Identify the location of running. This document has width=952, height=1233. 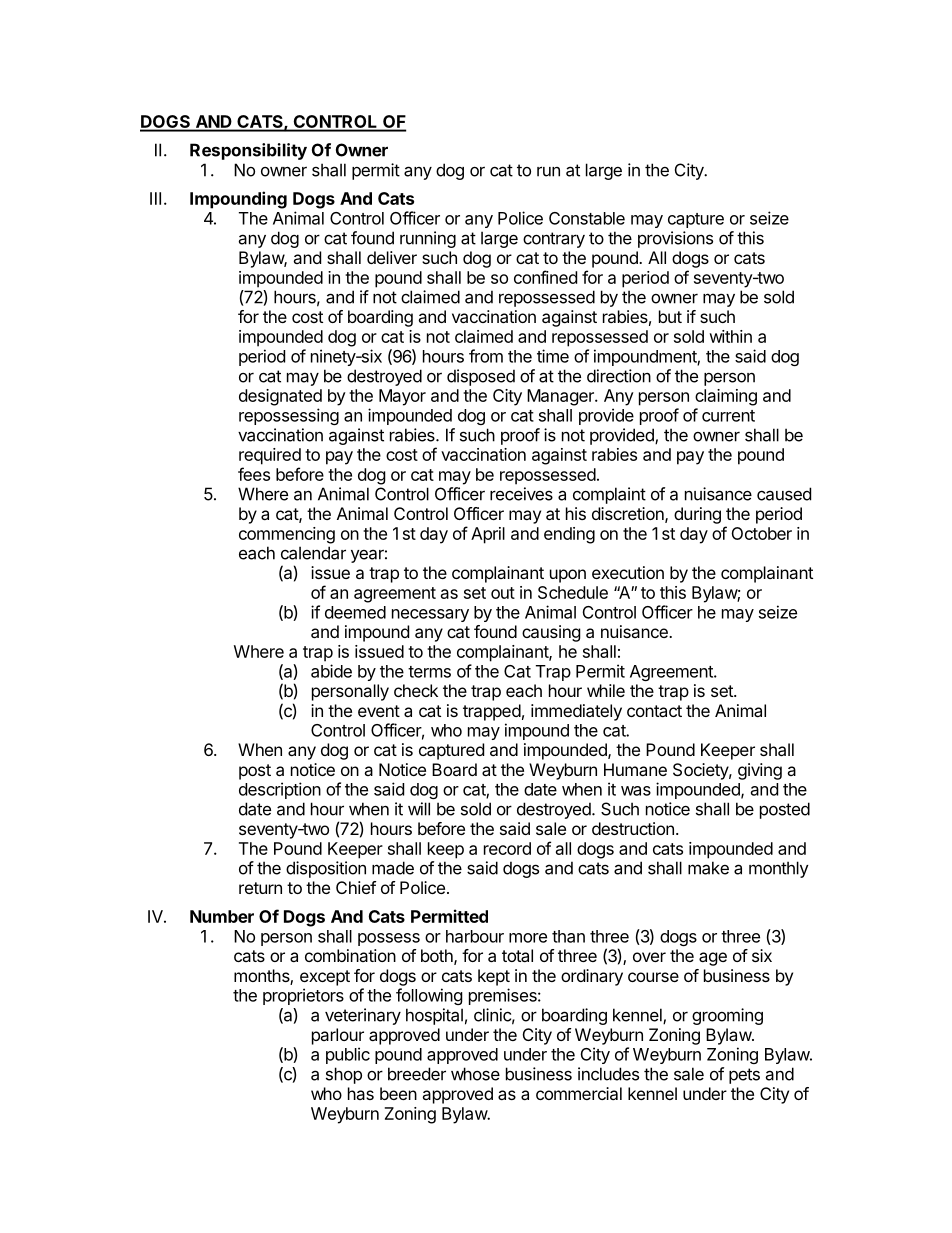
(428, 239).
